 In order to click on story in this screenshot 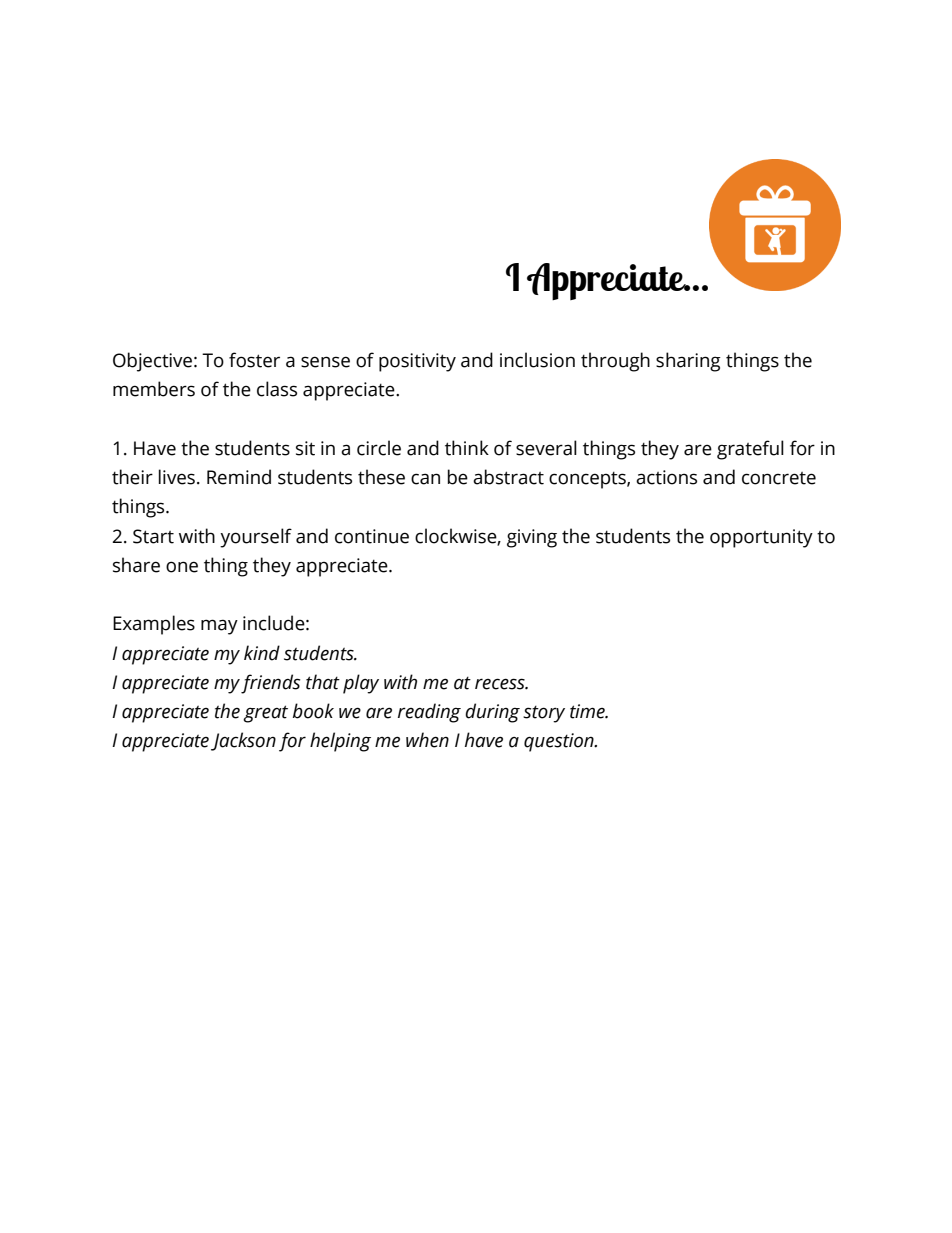, I will do `click(544, 714)`.
